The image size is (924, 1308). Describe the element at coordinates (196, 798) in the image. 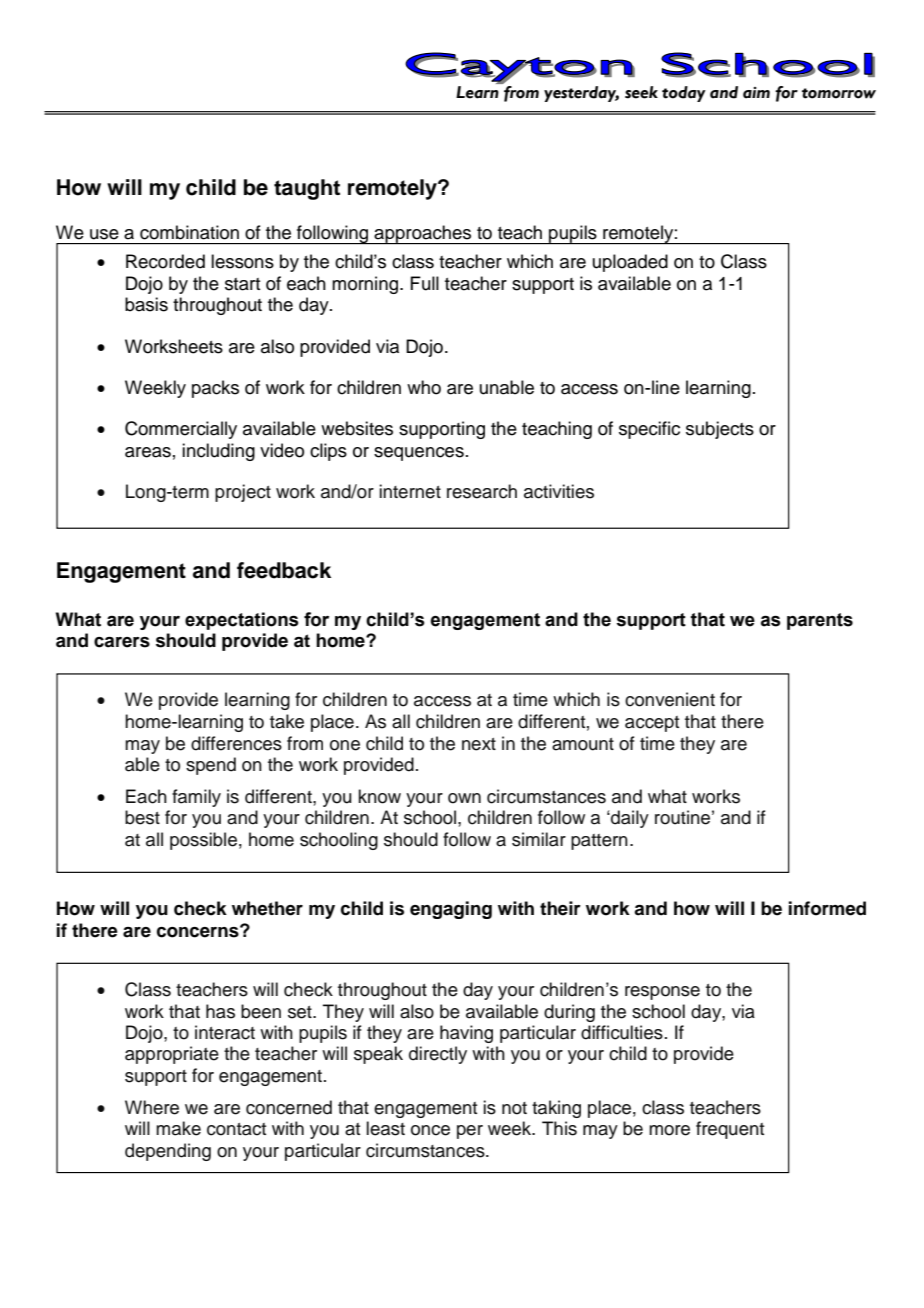

I see `family` at that location.
